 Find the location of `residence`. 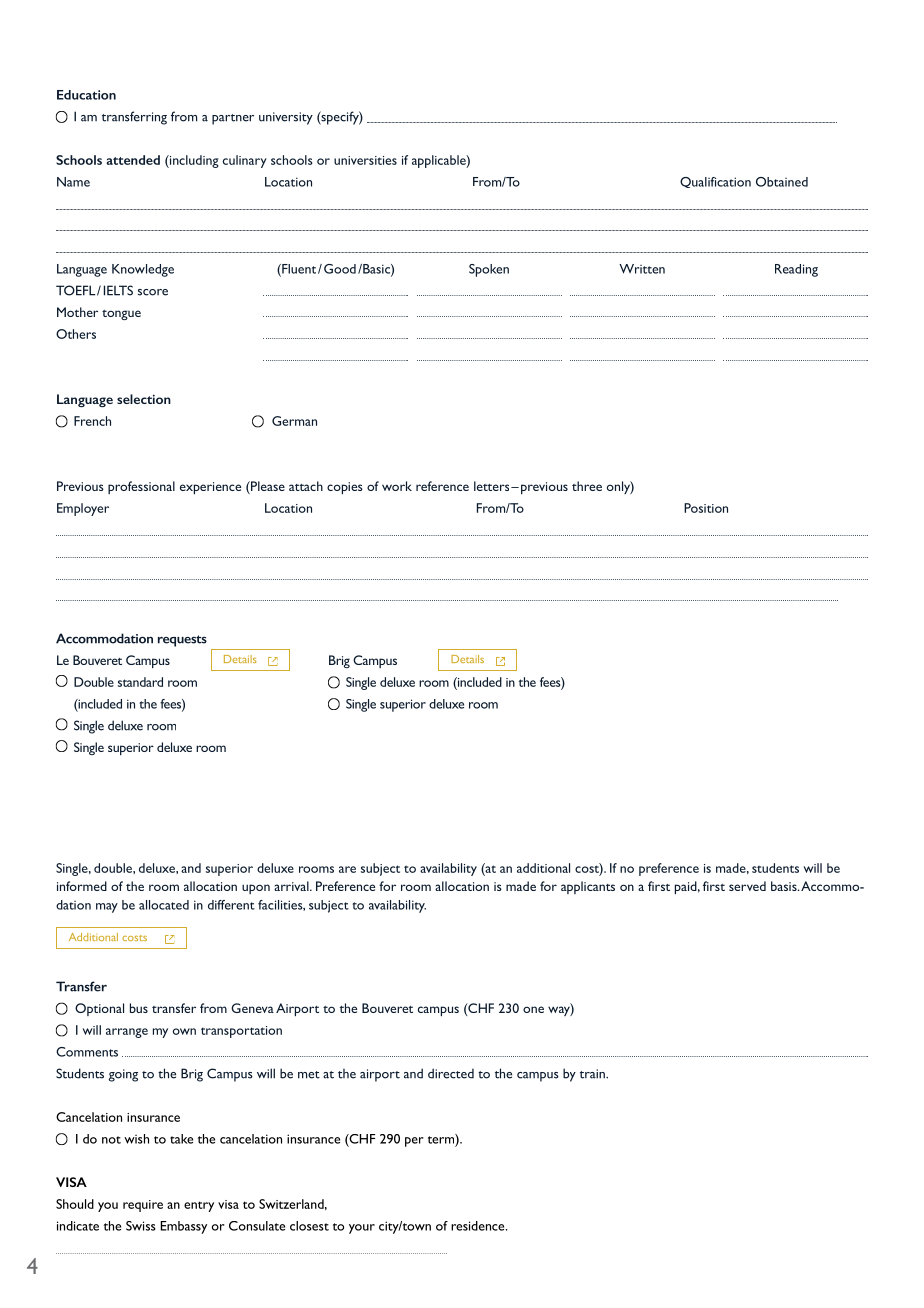

residence is located at coordinates (479, 1226).
